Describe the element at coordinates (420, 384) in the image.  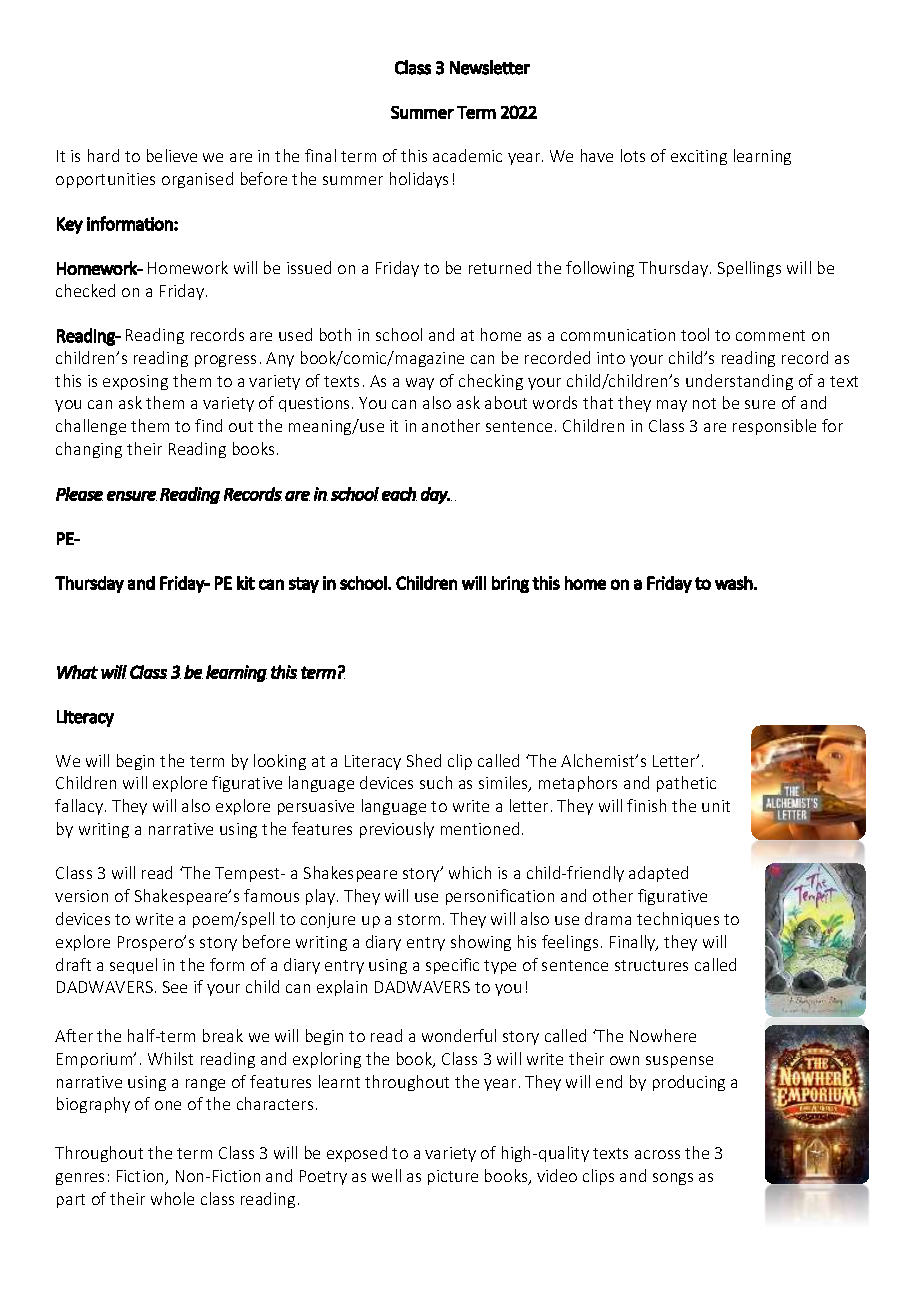
I see `way` at that location.
